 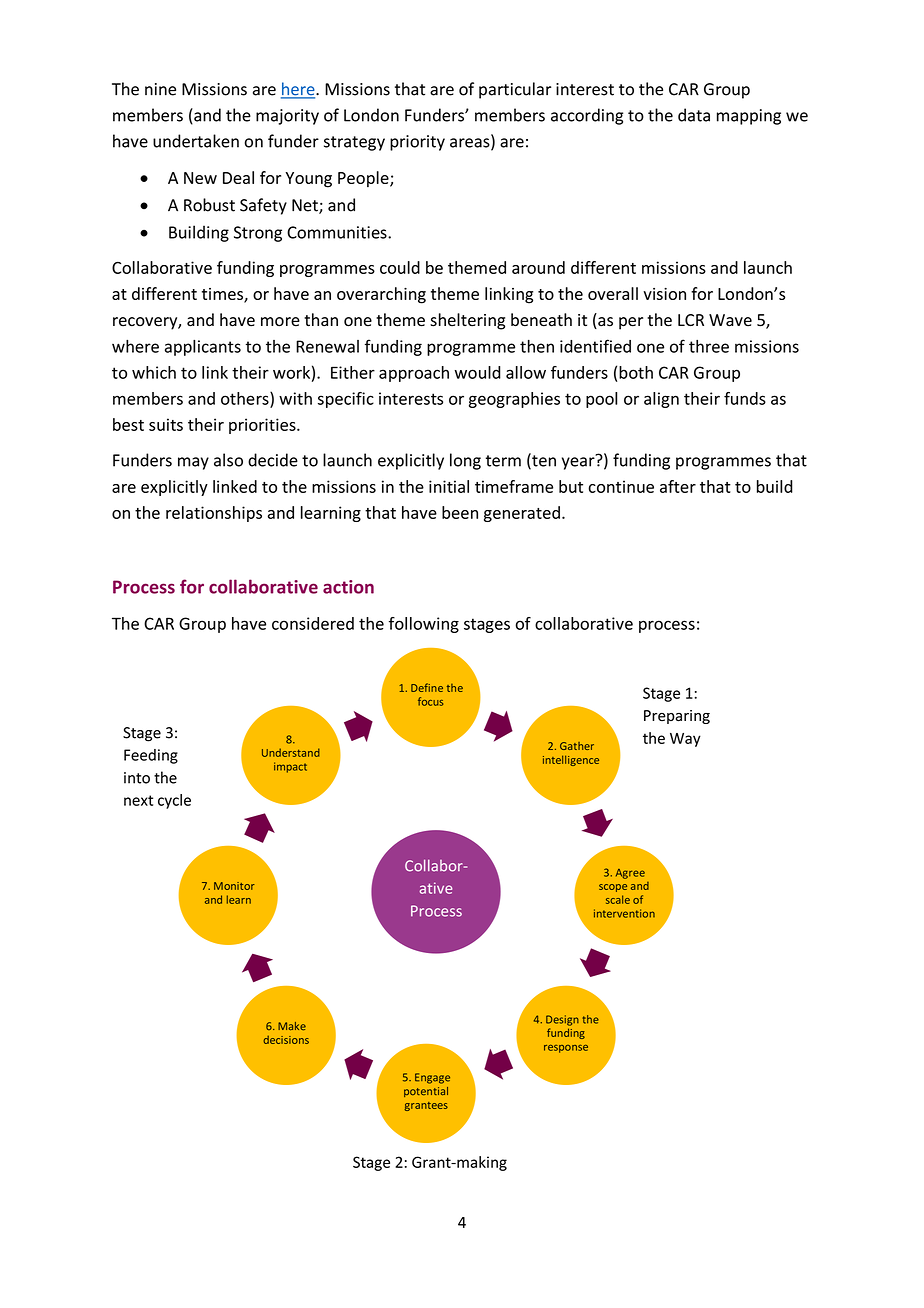 I want to click on decisions, so click(x=286, y=1039).
